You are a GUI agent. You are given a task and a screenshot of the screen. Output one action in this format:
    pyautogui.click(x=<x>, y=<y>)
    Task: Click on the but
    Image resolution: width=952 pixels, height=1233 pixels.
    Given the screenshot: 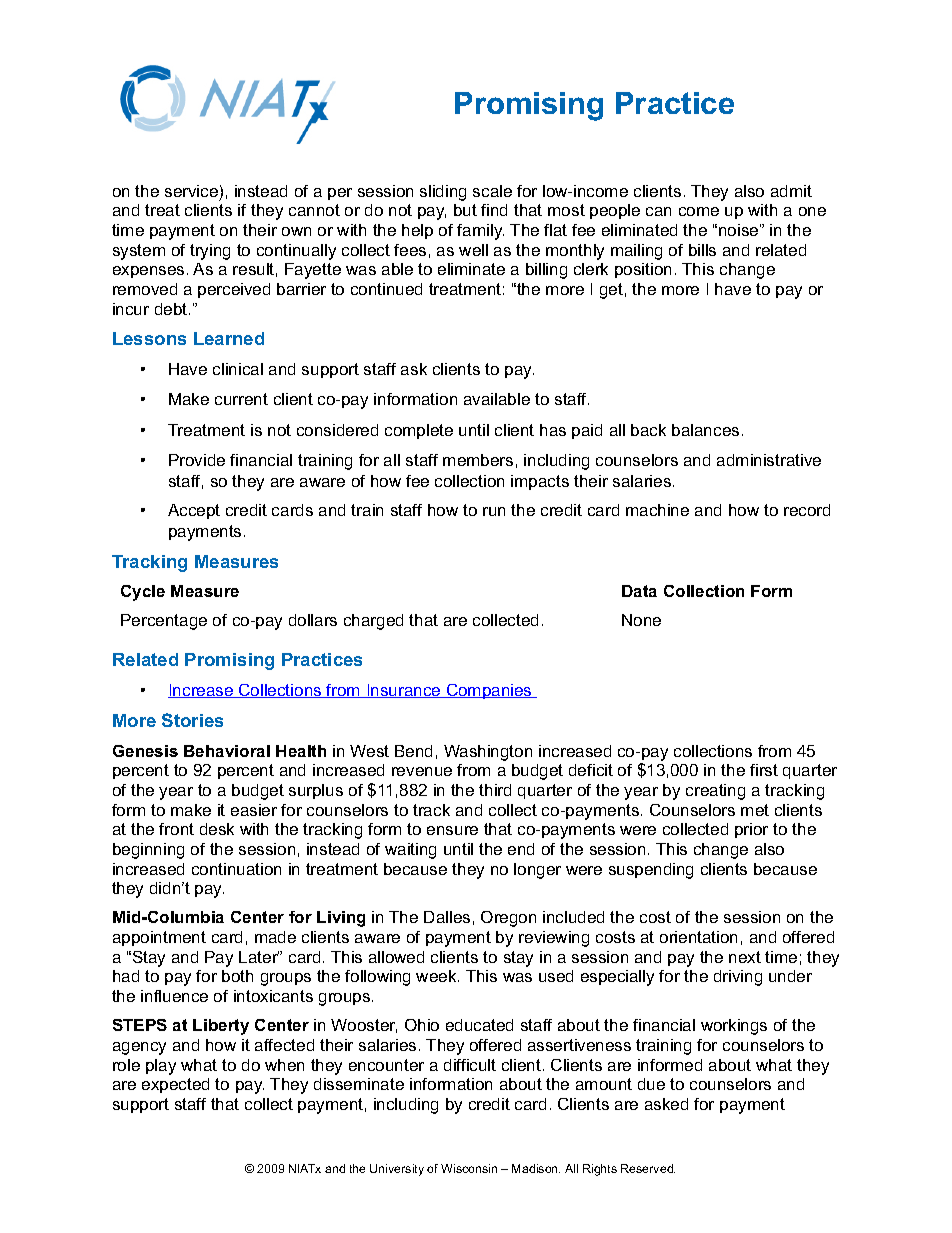 What is the action you would take?
    pyautogui.click(x=465, y=210)
